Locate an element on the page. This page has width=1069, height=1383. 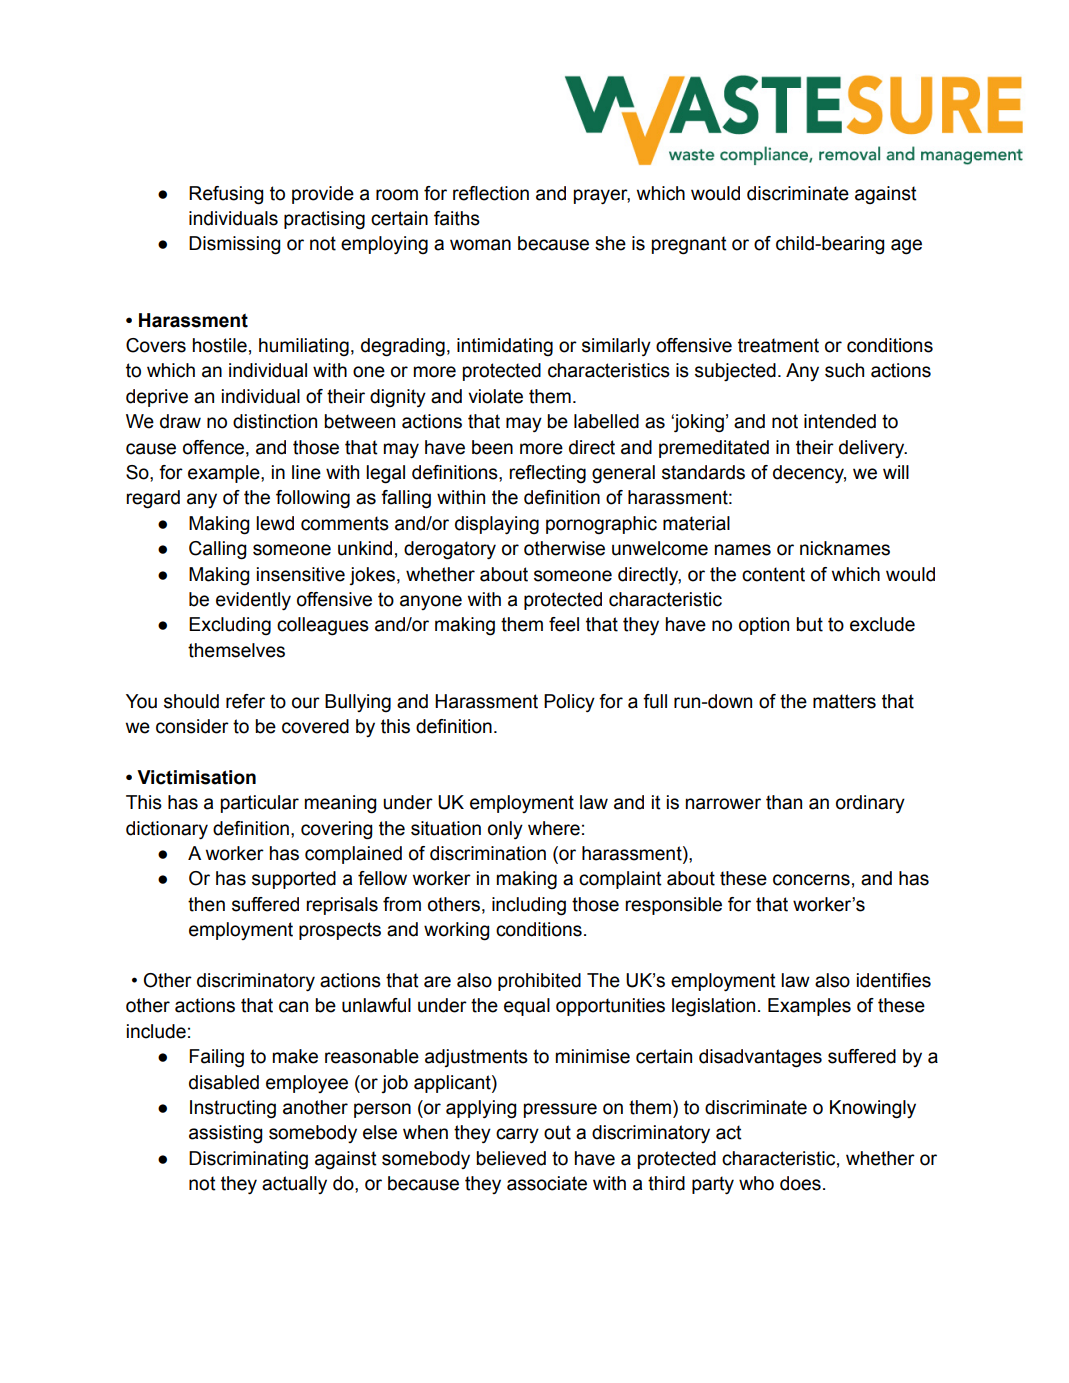
woman is located at coordinates (480, 245).
